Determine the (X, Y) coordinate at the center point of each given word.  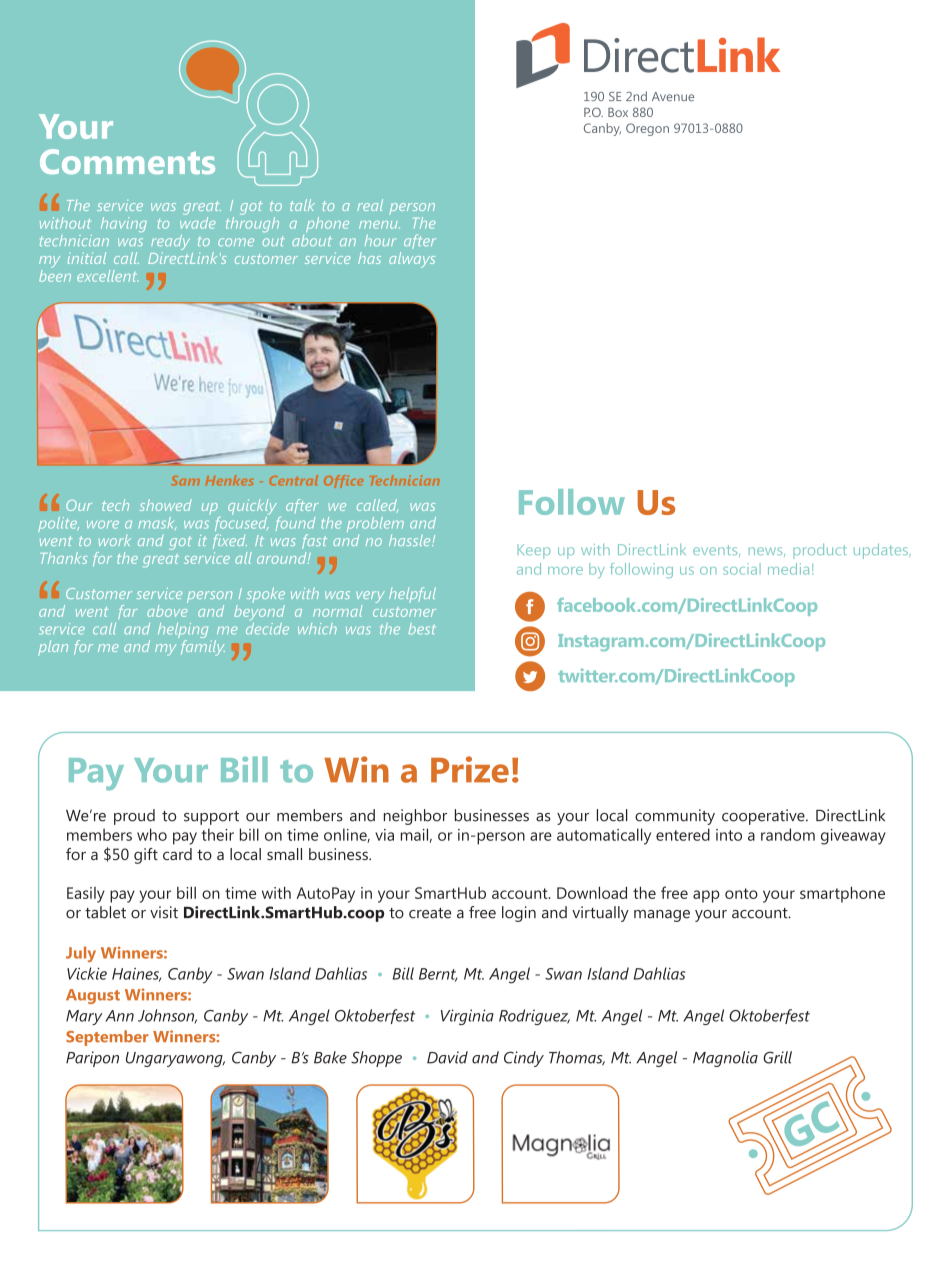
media (788, 569)
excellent (107, 276)
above (167, 609)
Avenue (673, 96)
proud (134, 817)
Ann (119, 1016)
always (412, 260)
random (788, 834)
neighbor (415, 817)
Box (618, 112)
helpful (412, 595)
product (820, 551)
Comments (127, 161)
